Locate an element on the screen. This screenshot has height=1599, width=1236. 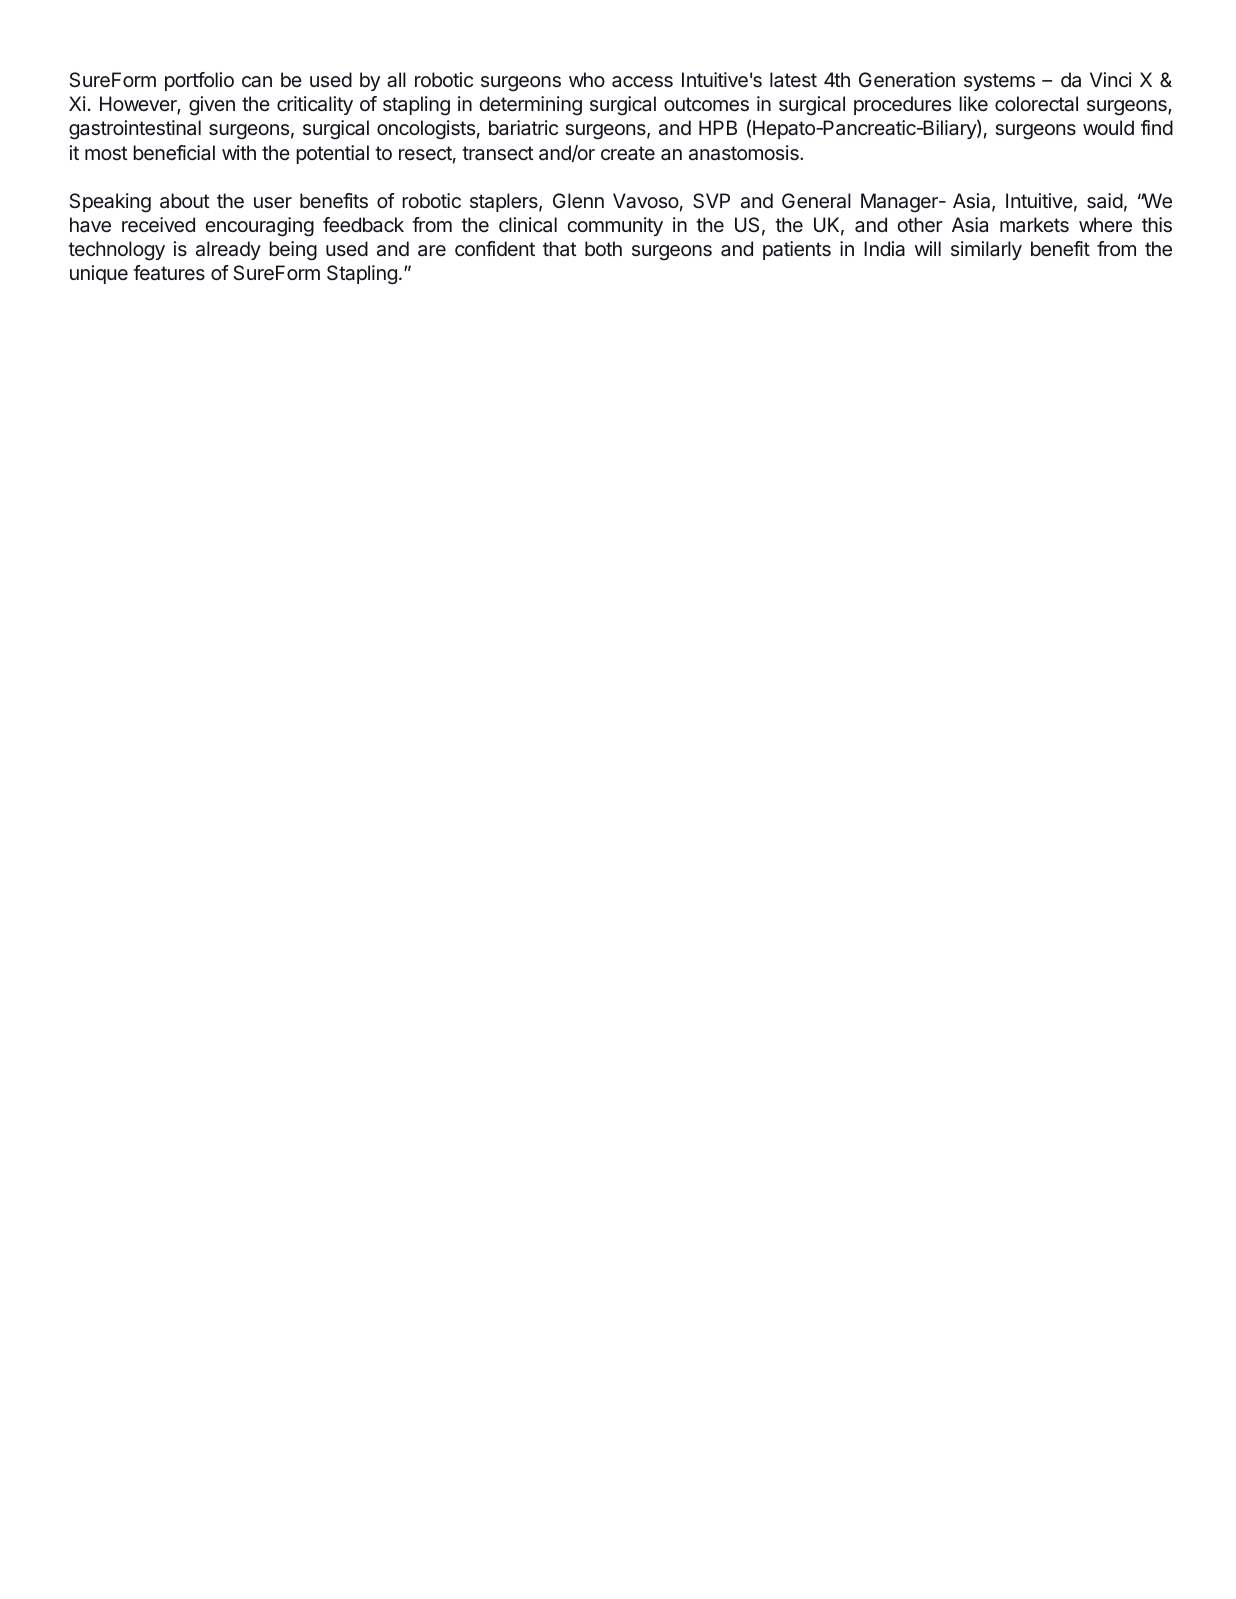
both is located at coordinates (603, 248).
